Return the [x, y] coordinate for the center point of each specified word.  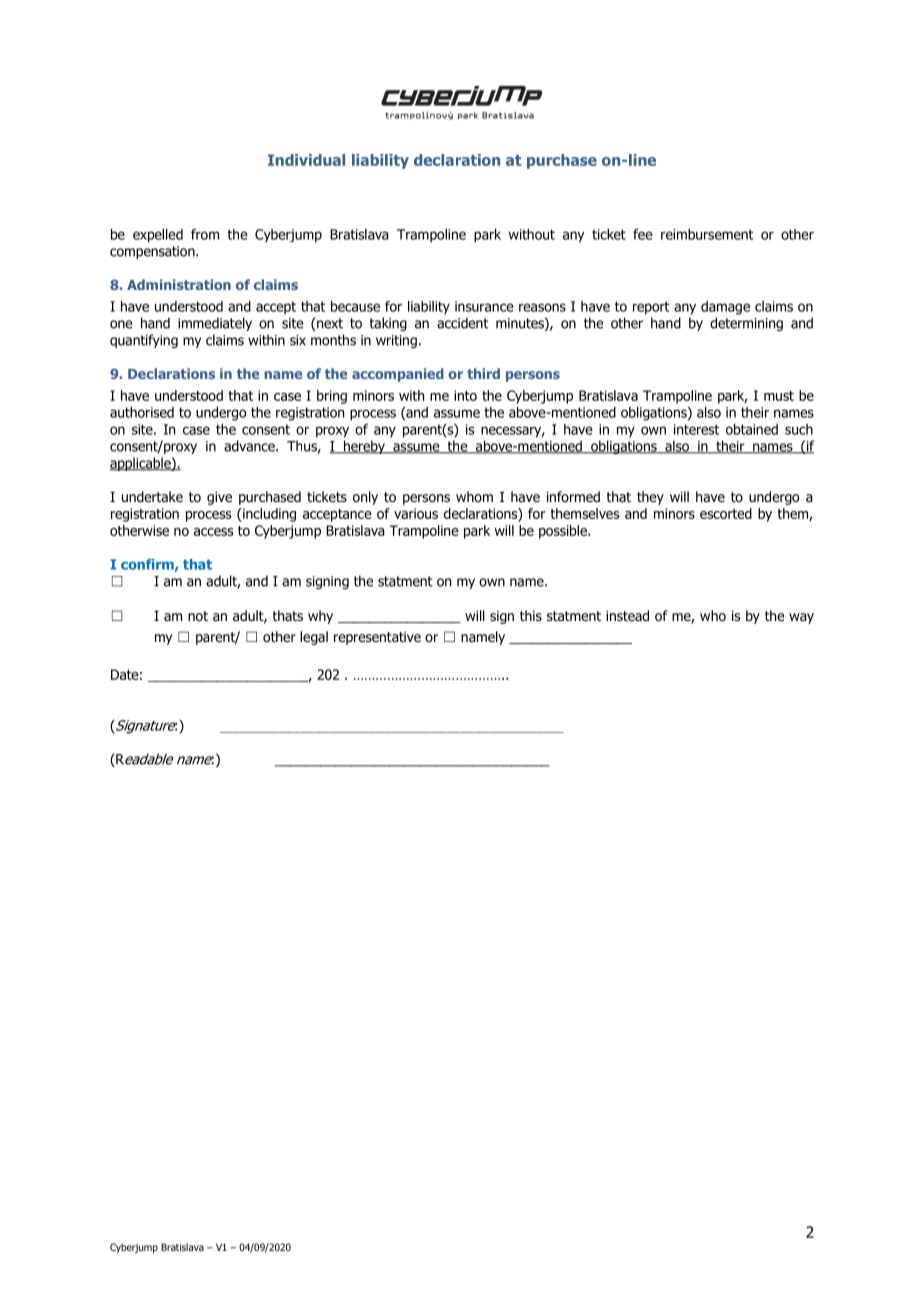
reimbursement [707, 234]
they [650, 498]
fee [642, 234]
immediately [215, 324]
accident [462, 323]
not [198, 616]
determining [746, 324]
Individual [306, 160]
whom [474, 496]
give [219, 498]
